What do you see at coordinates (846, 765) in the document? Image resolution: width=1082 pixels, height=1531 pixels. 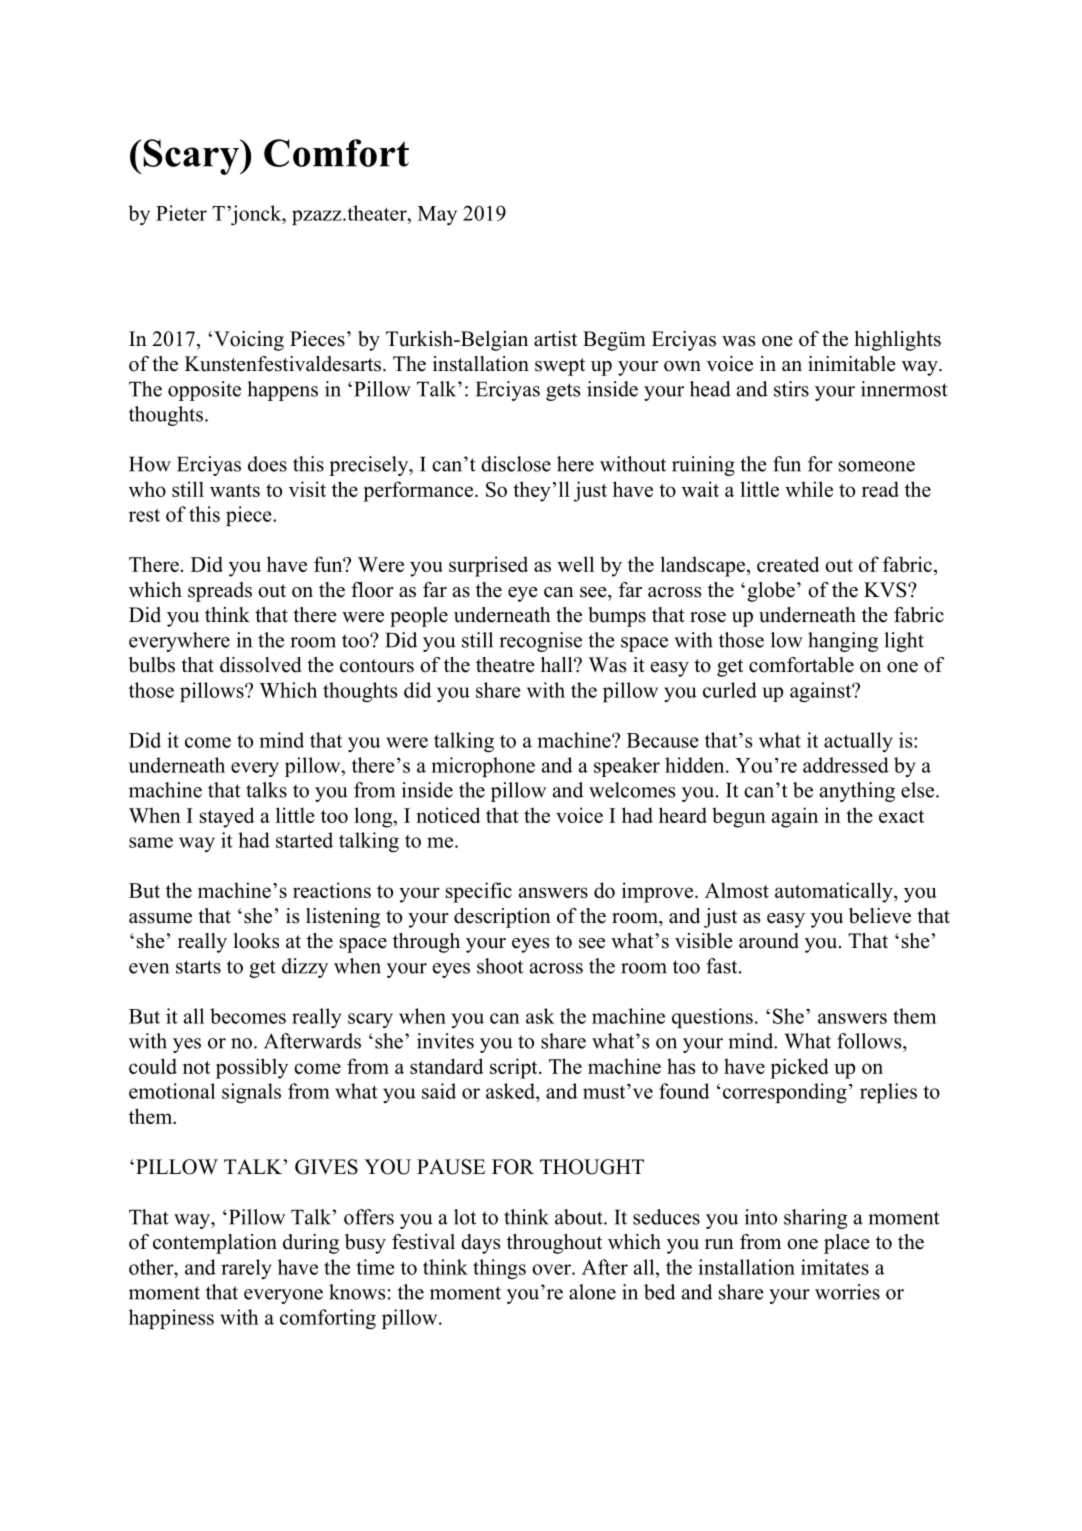 I see `addressed` at bounding box center [846, 765].
